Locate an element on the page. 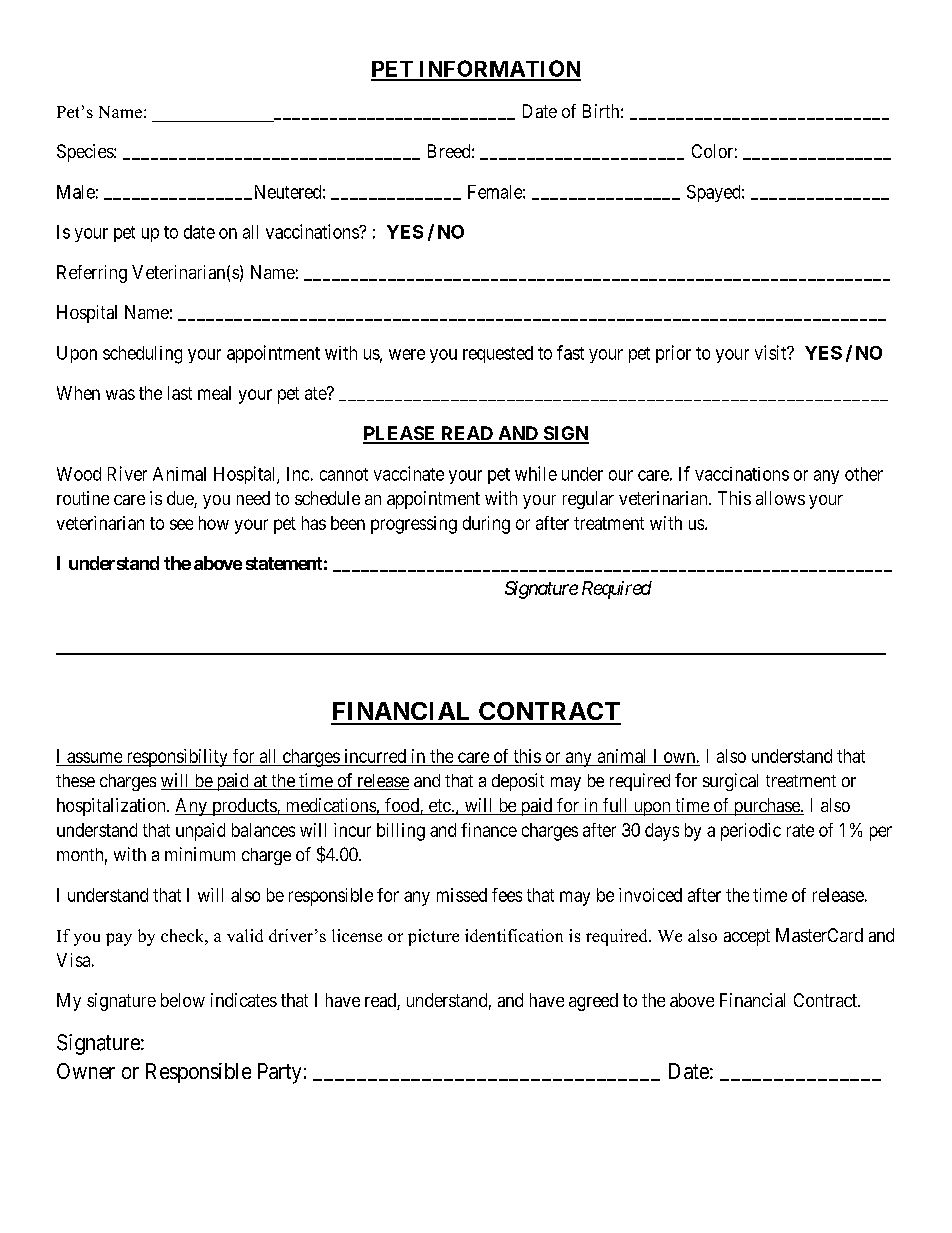 The image size is (952, 1233). accept is located at coordinates (747, 937).
